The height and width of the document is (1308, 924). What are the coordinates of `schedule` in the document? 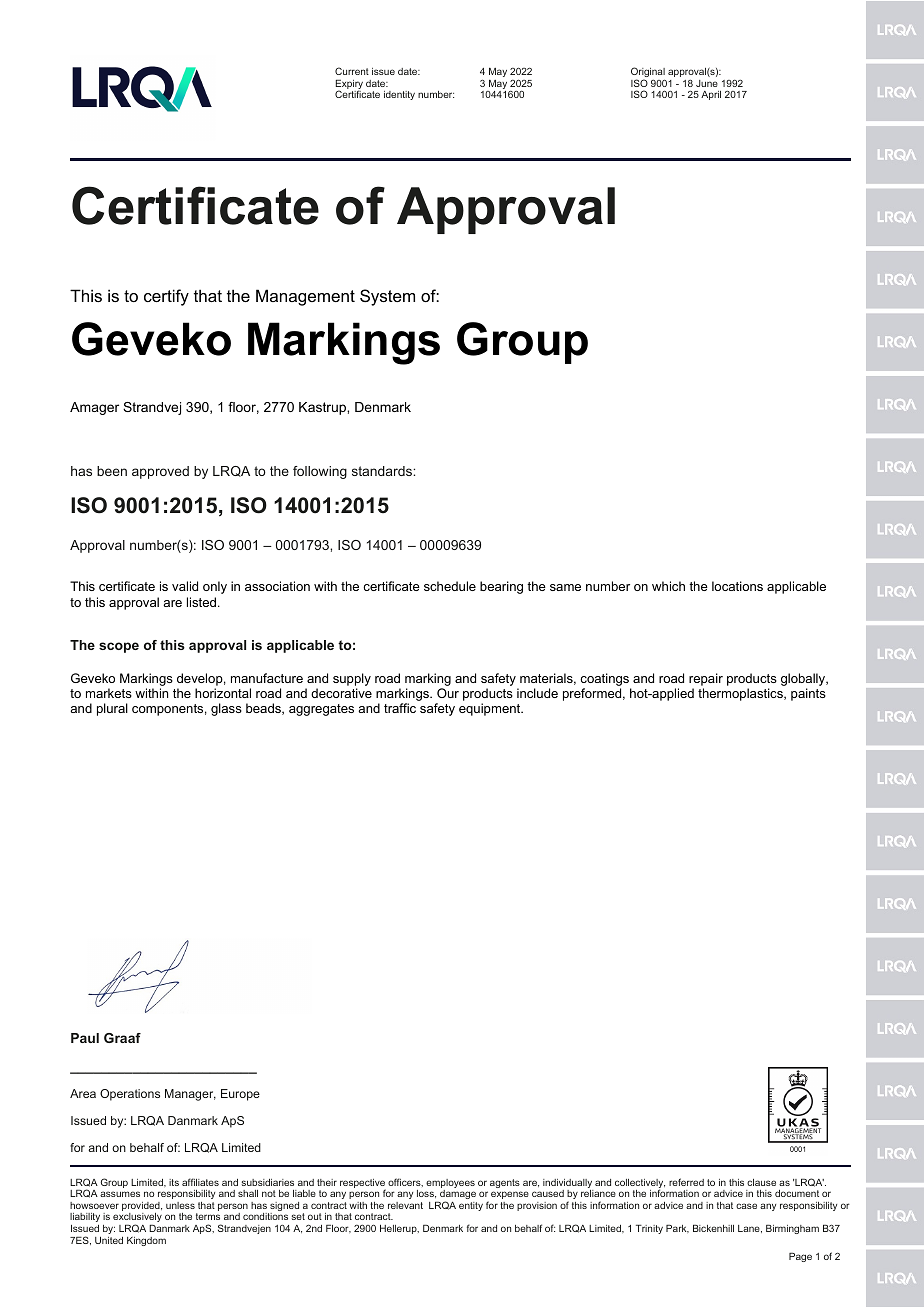 It's located at (450, 586).
